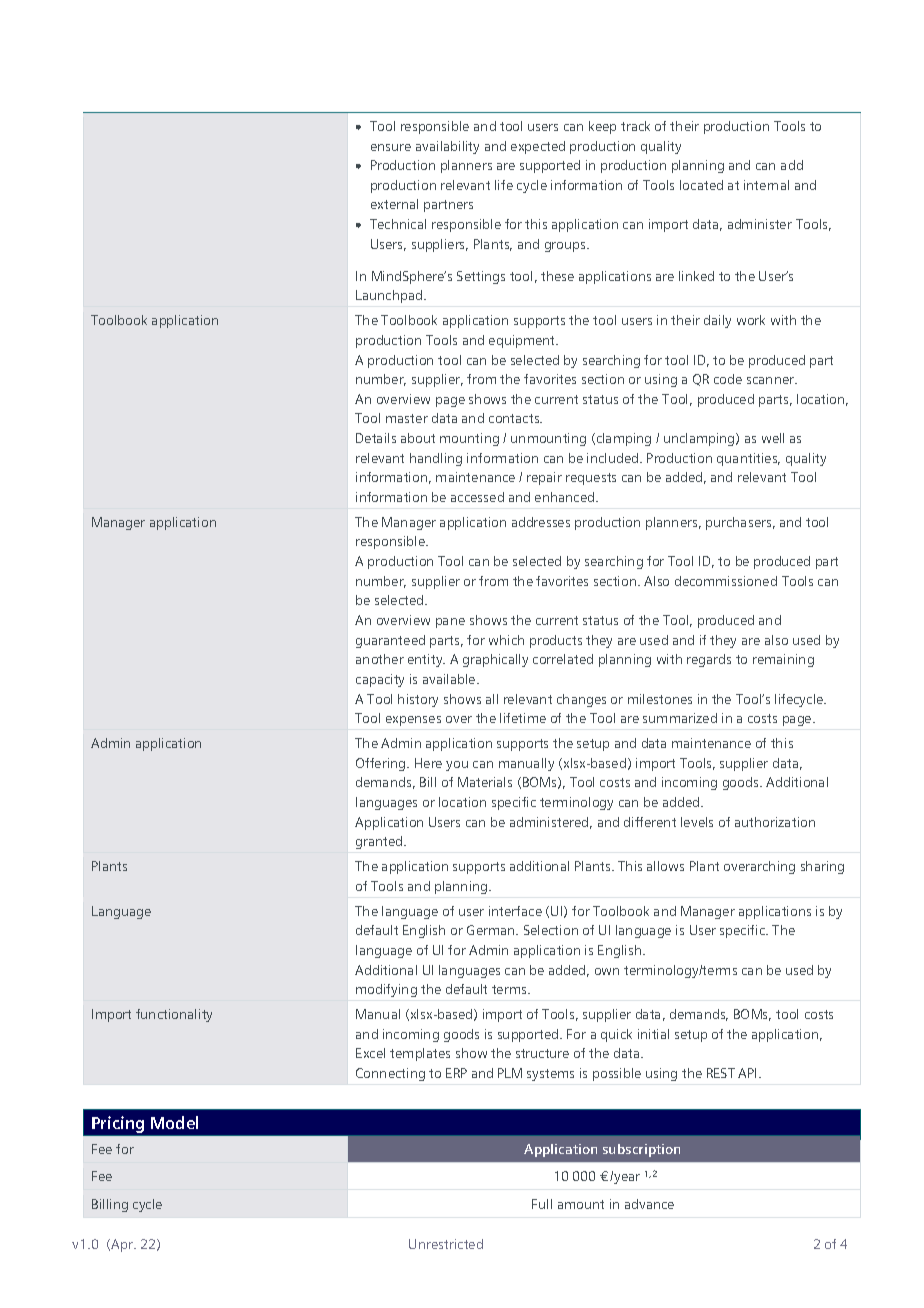 The height and width of the page is (1308, 924). Describe the element at coordinates (523, 341) in the page. I see `equipment` at that location.
